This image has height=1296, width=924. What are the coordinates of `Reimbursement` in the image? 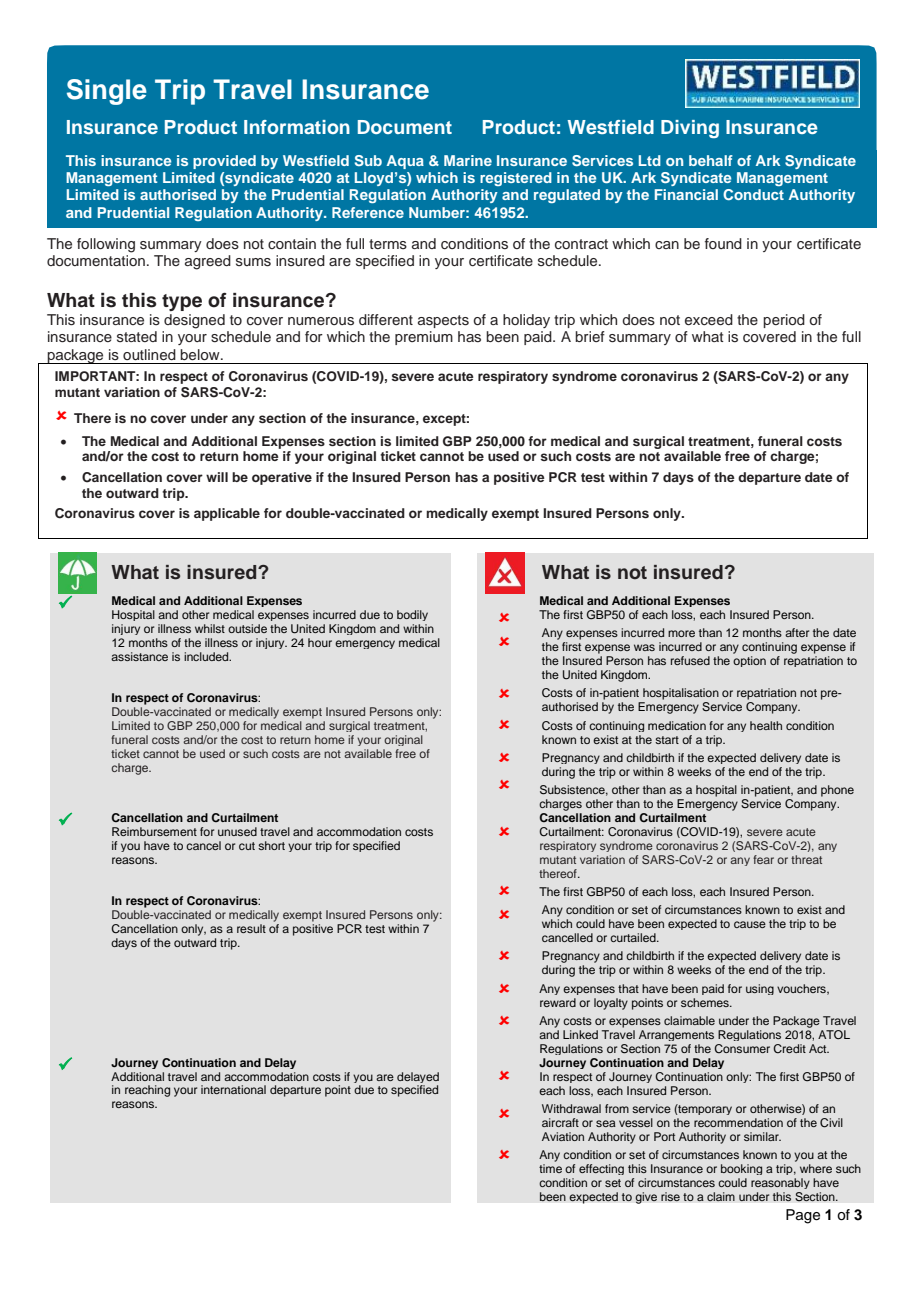 It's located at (154, 831).
